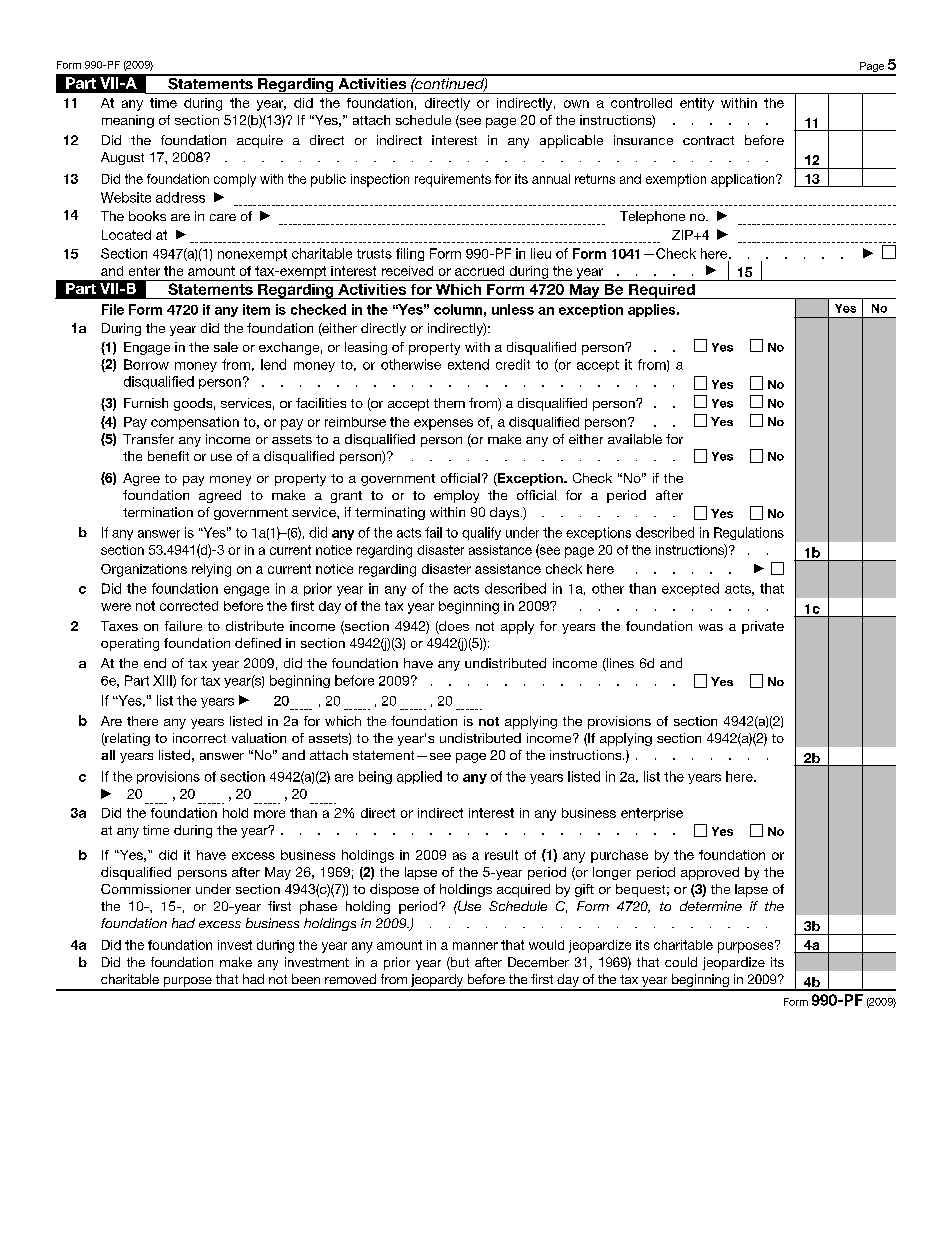 Image resolution: width=952 pixels, height=1233 pixels. I want to click on them, so click(449, 403).
